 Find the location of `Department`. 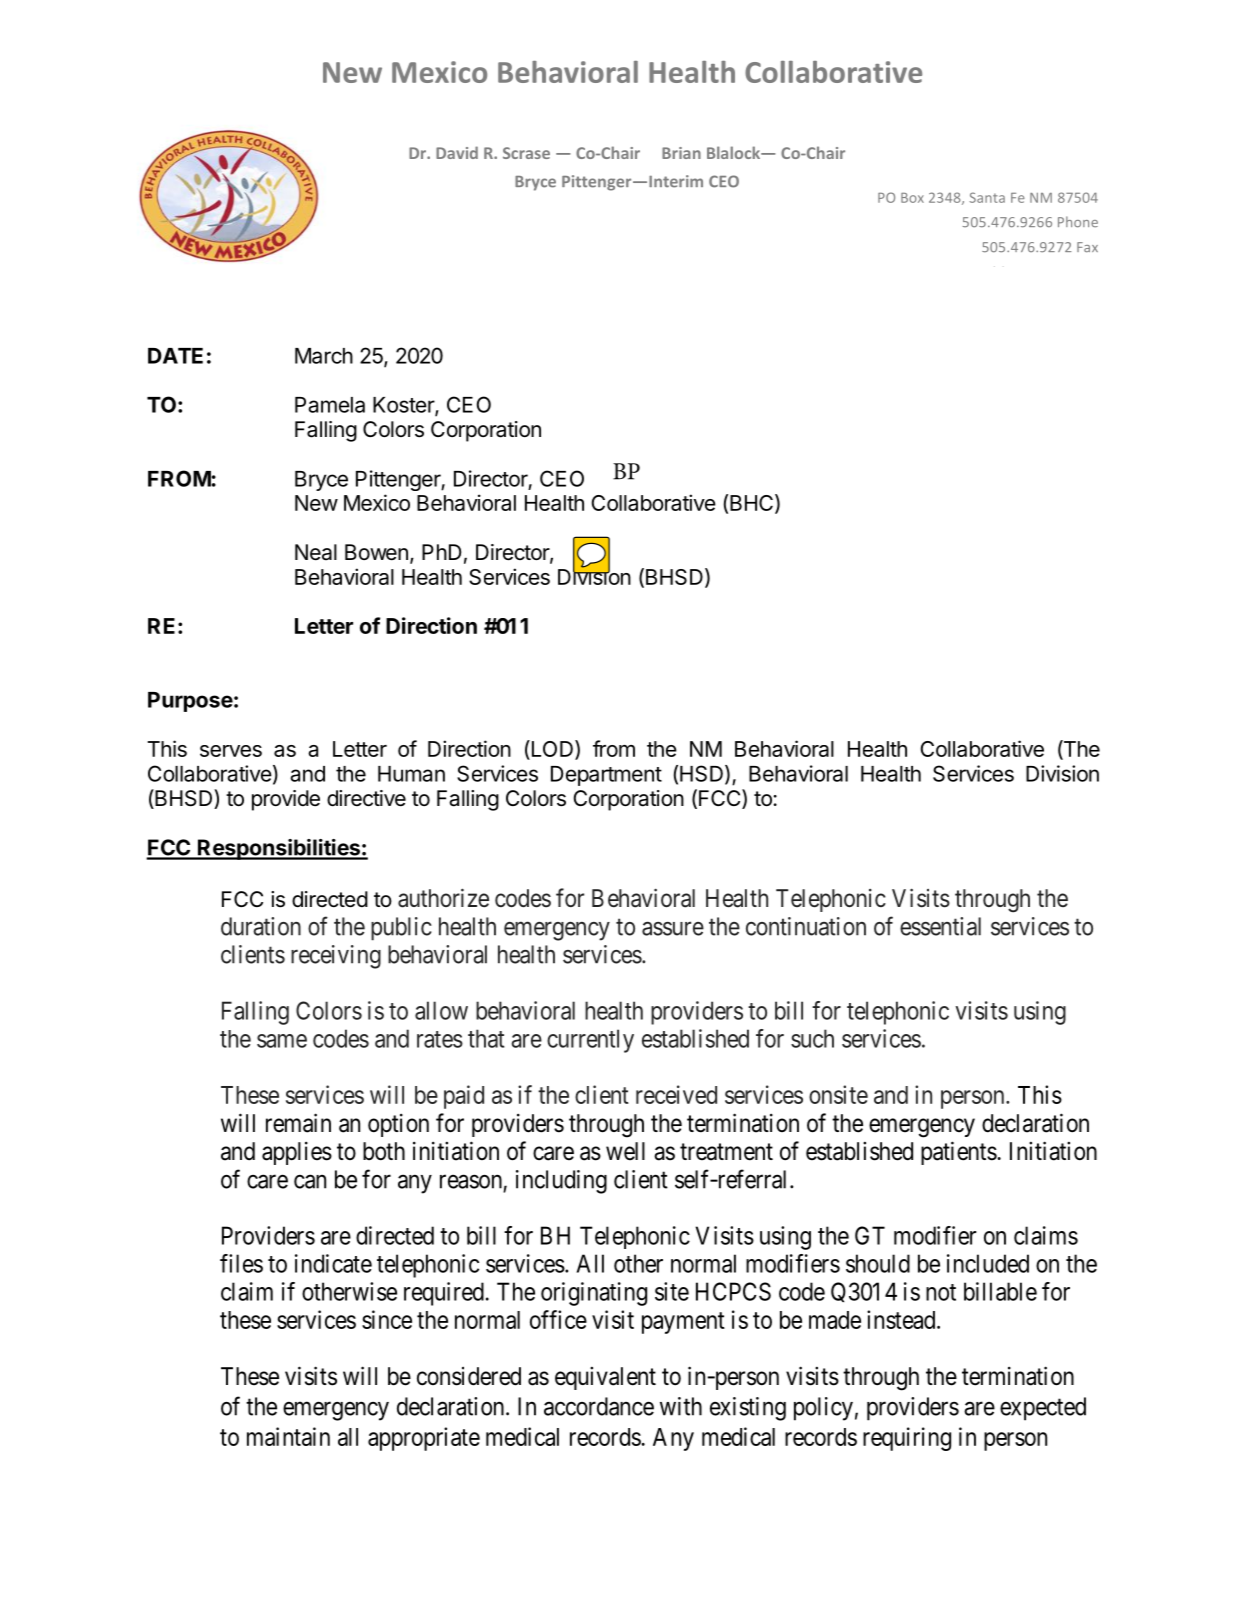

Department is located at coordinates (606, 776).
